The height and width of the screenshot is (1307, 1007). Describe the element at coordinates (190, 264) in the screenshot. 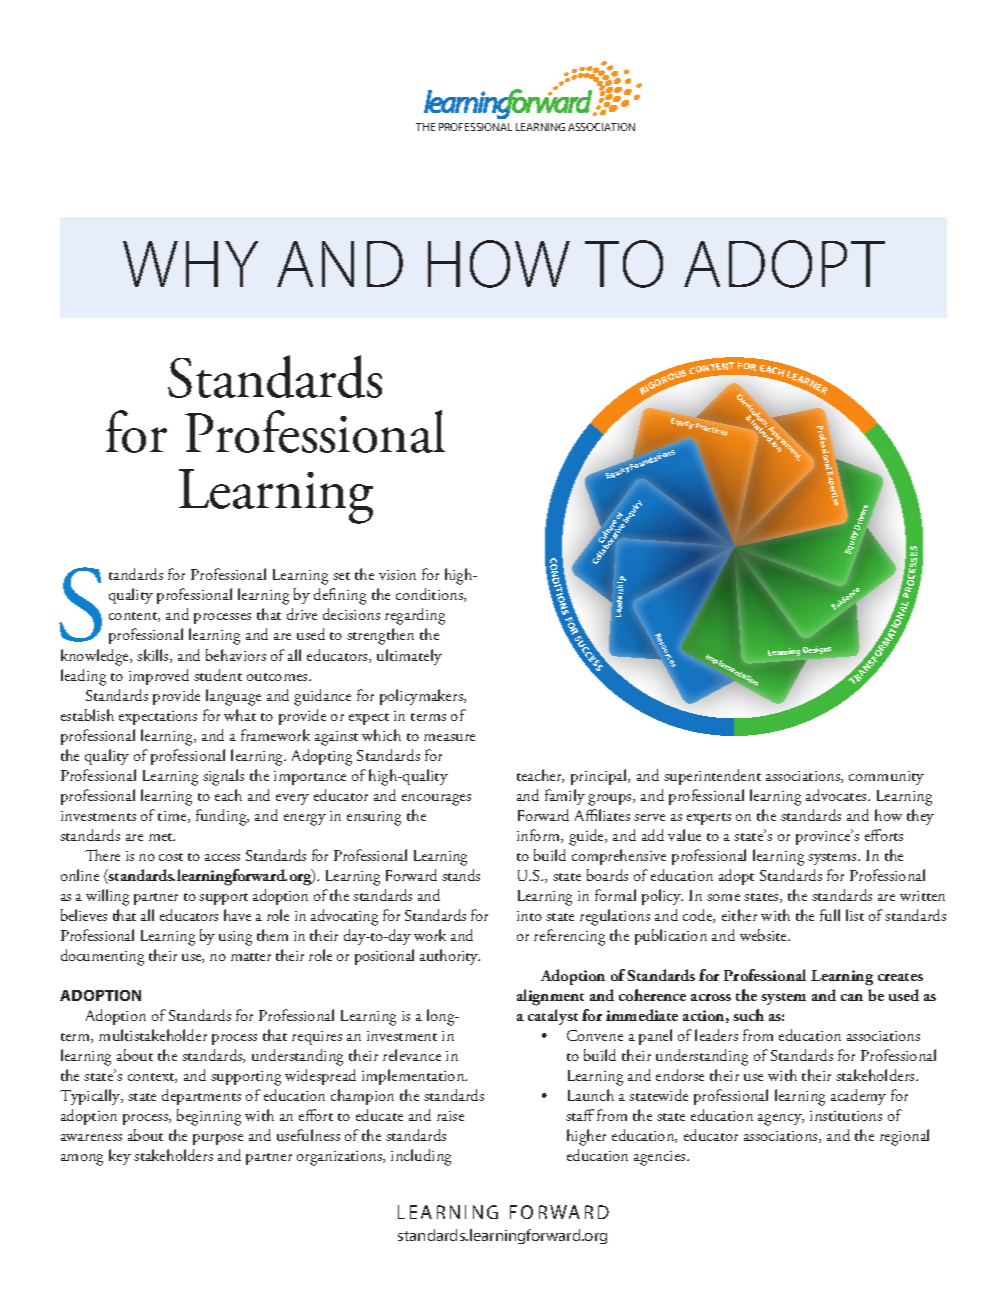

I see `WHY` at that location.
